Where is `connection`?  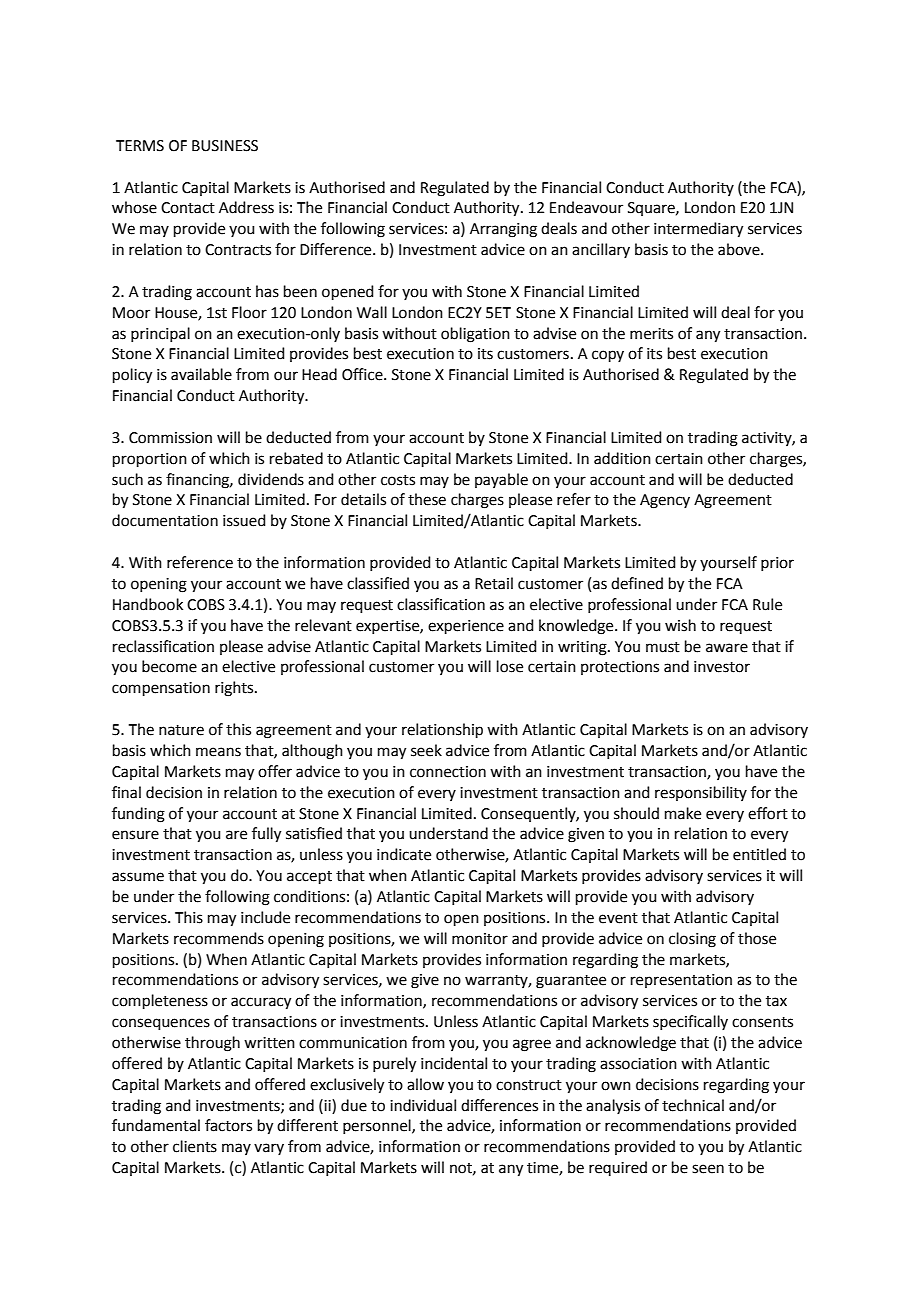
connection is located at coordinates (448, 772).
